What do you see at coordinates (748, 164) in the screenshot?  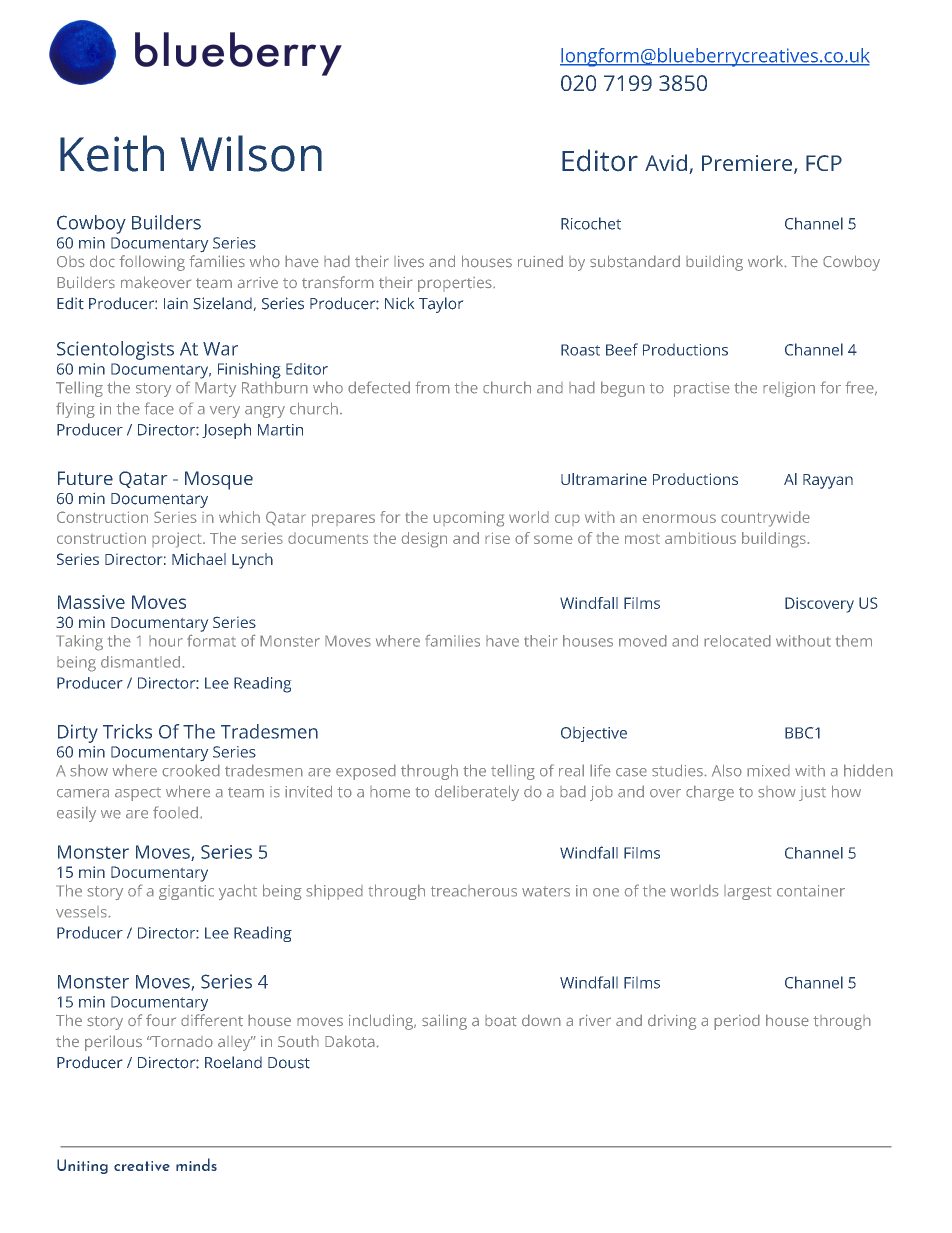 I see `Premiere` at bounding box center [748, 164].
